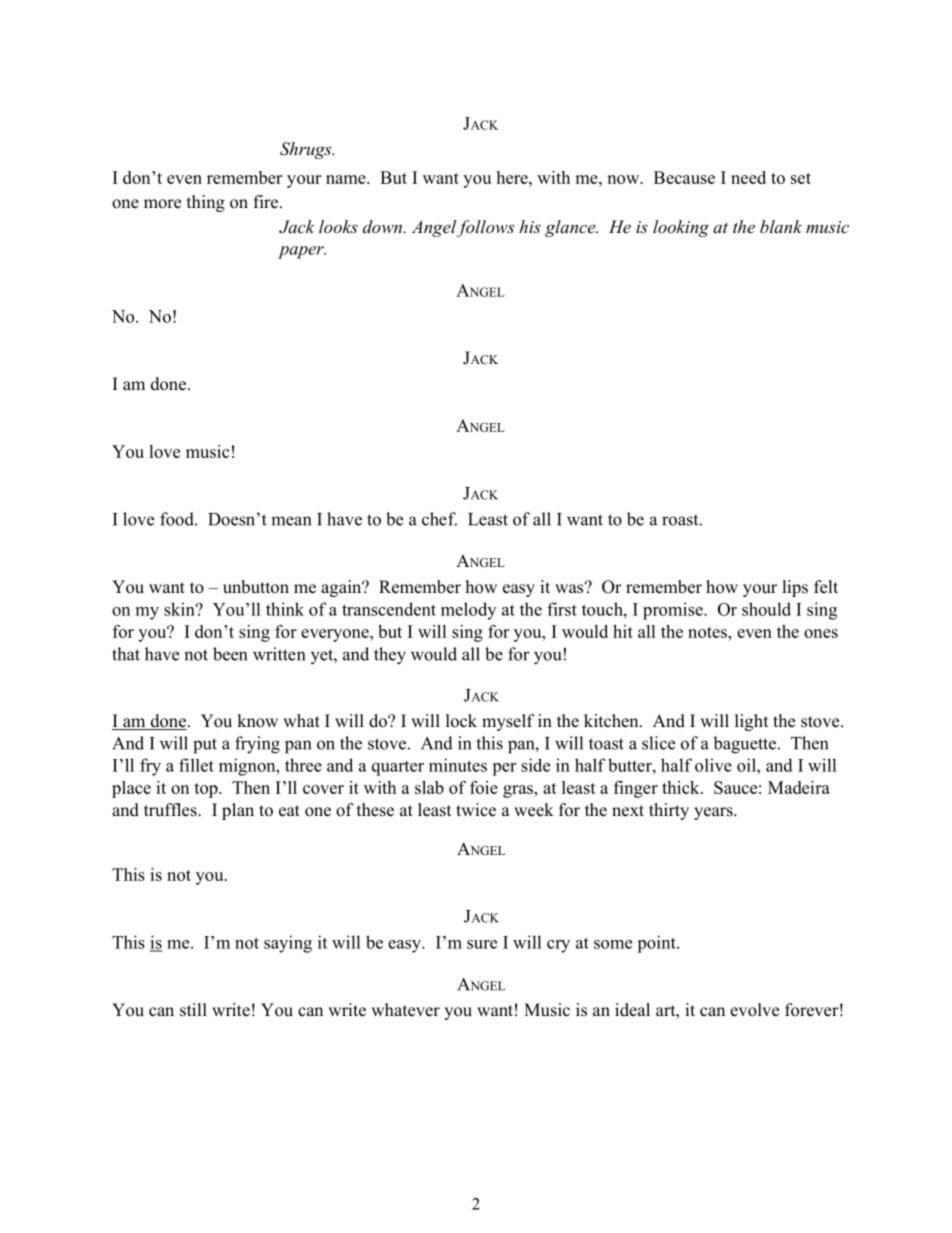  Describe the element at coordinates (256, 587) in the screenshot. I see `unbutton` at that location.
